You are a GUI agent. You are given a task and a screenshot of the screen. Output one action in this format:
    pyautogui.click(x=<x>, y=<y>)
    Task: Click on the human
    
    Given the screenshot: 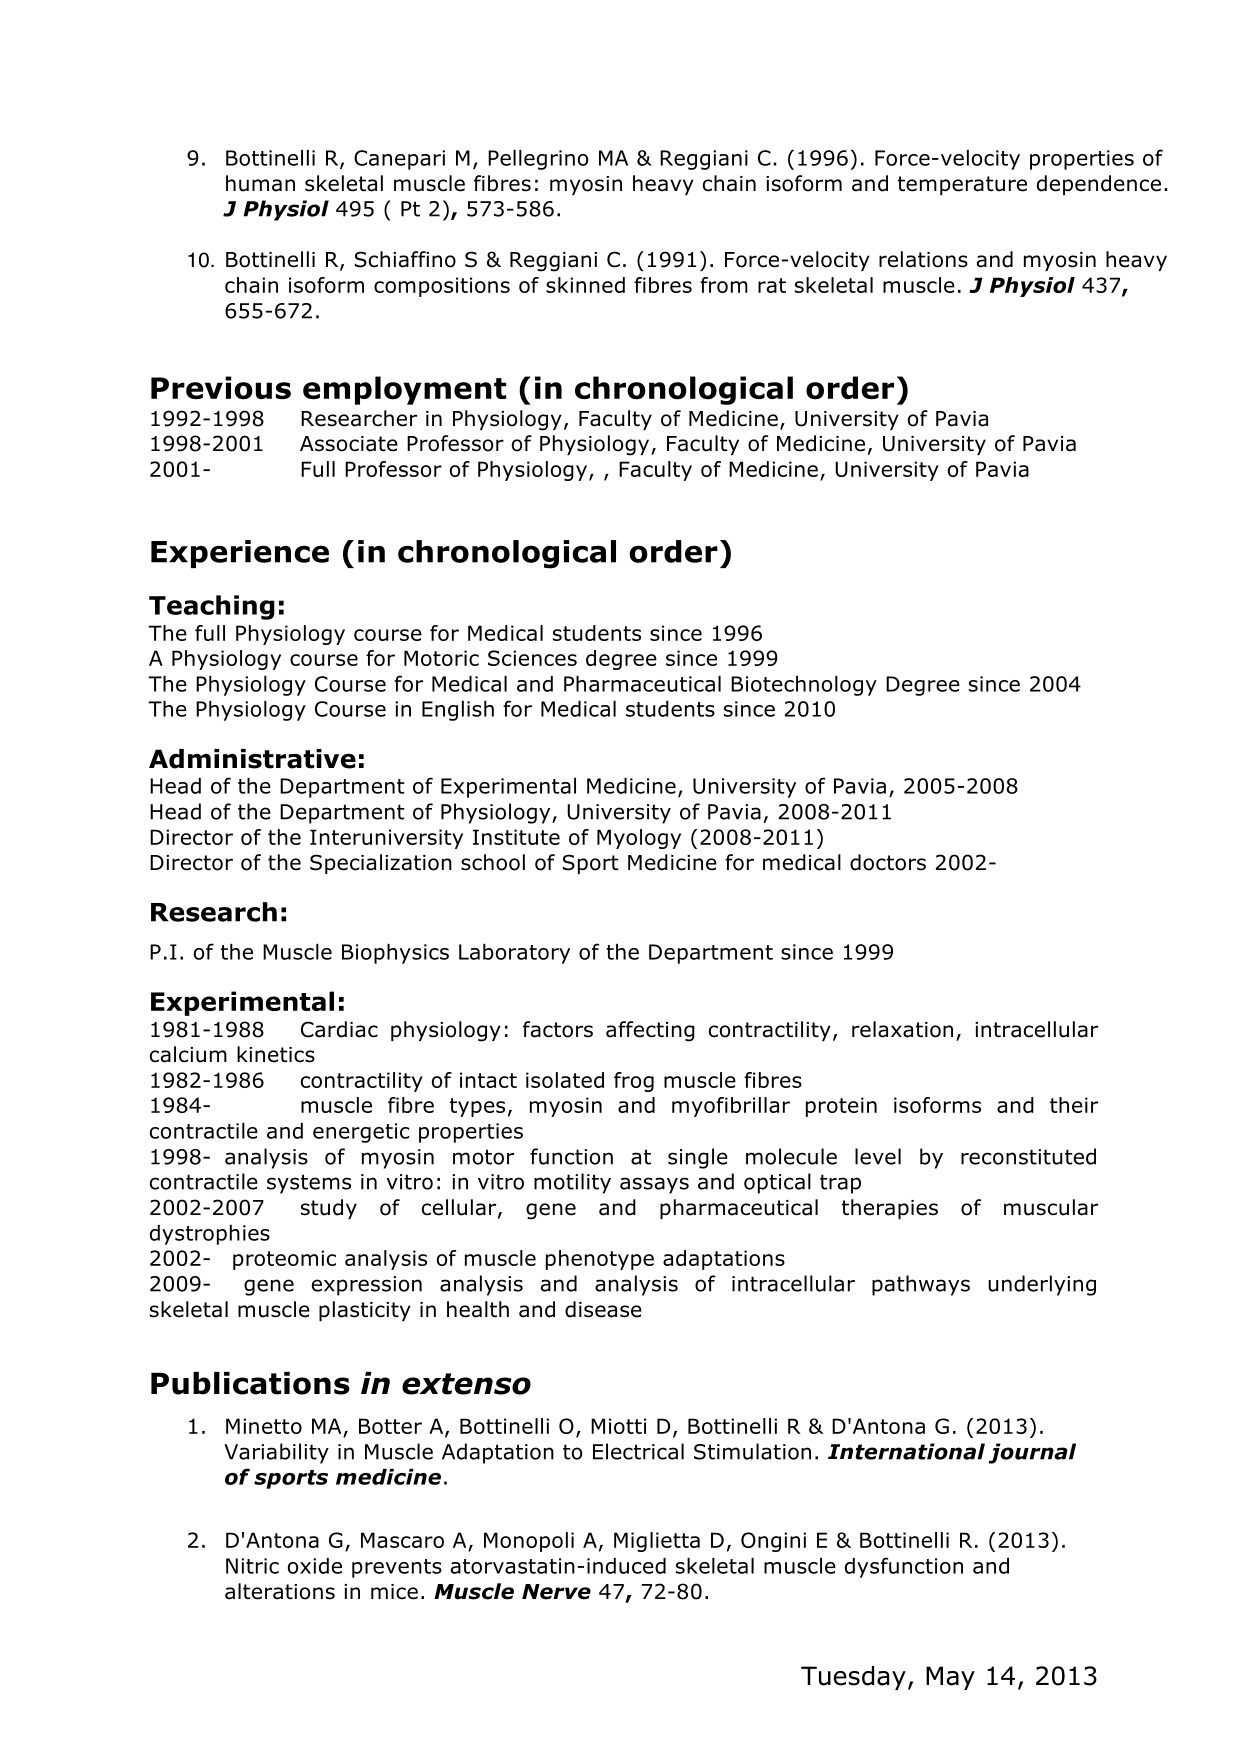 What is the action you would take?
    pyautogui.click(x=260, y=183)
